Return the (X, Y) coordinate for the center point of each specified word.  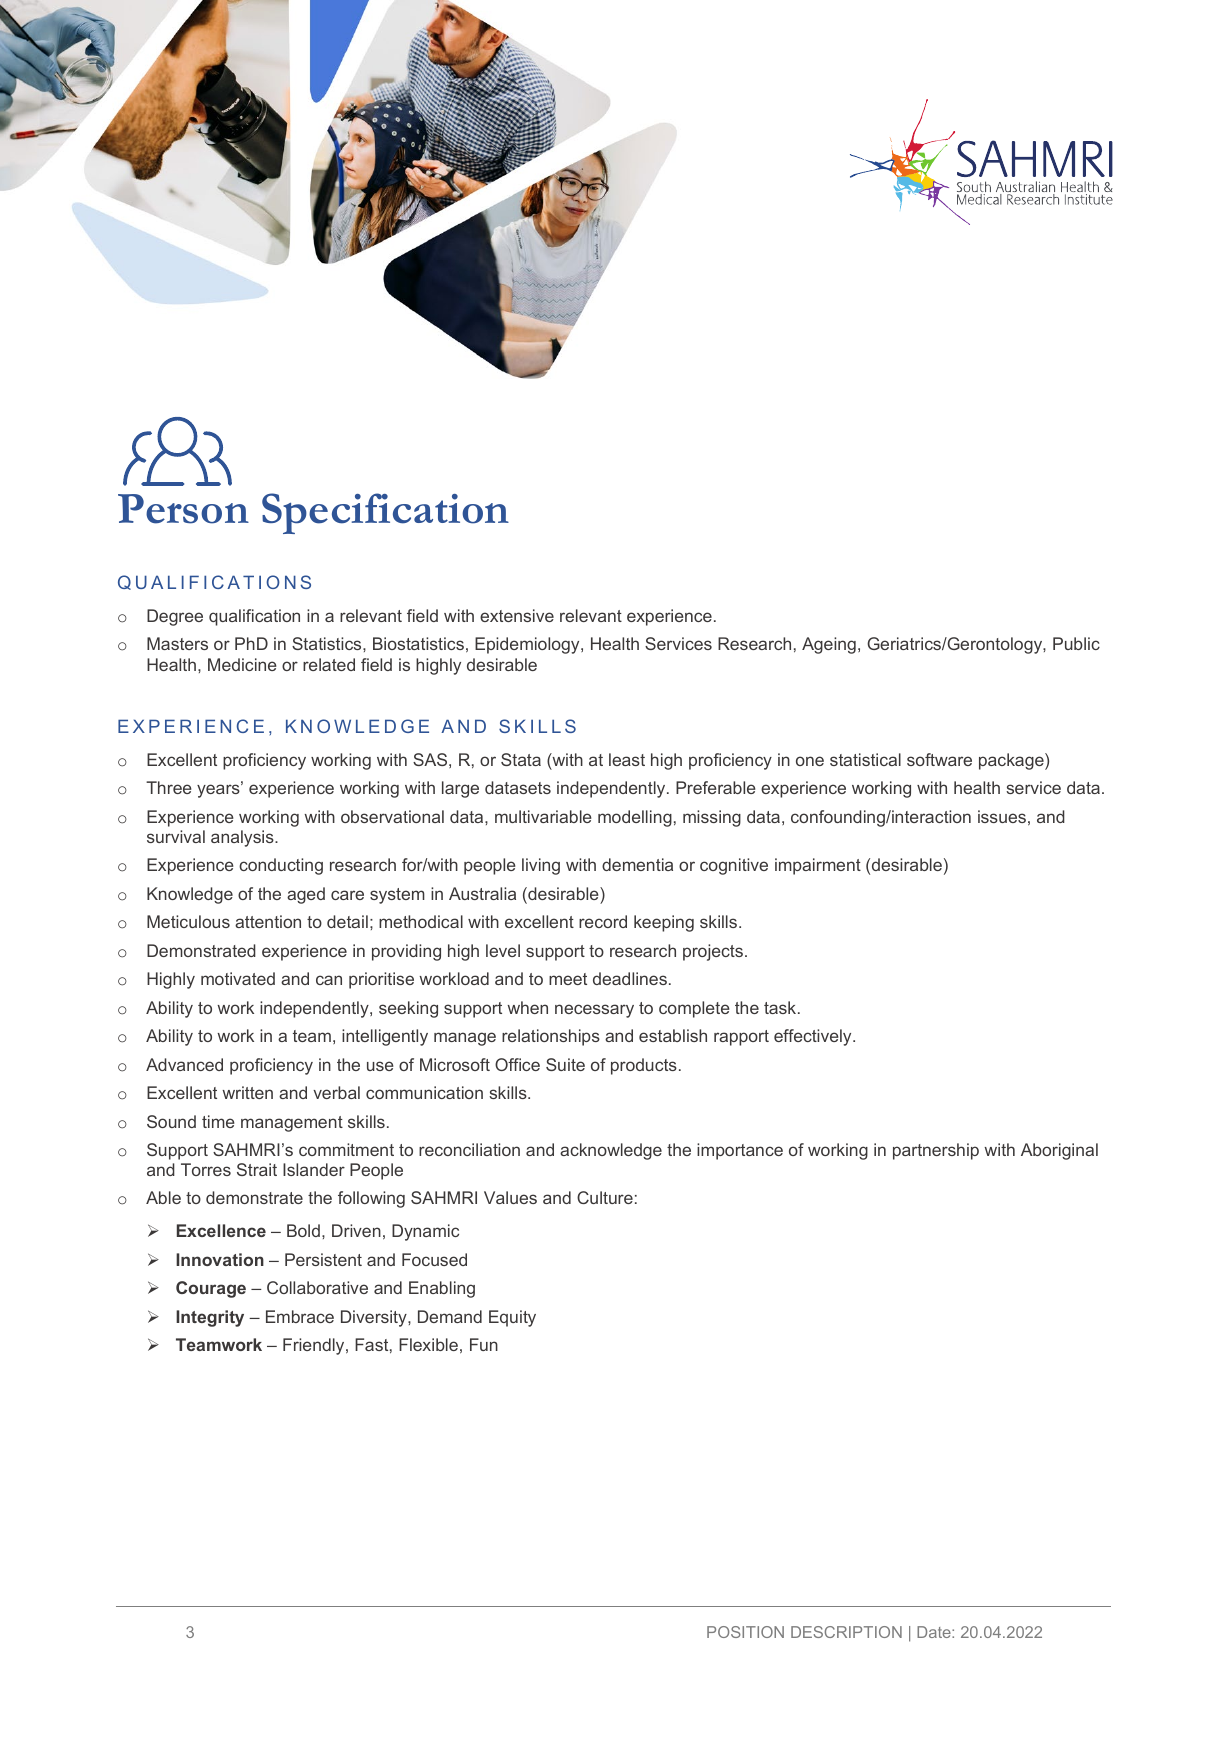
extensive (517, 615)
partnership (936, 1151)
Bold (303, 1230)
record (603, 921)
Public (1076, 643)
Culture (605, 1197)
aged (306, 895)
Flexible (428, 1344)
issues (1002, 816)
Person (183, 509)
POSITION (745, 1632)
